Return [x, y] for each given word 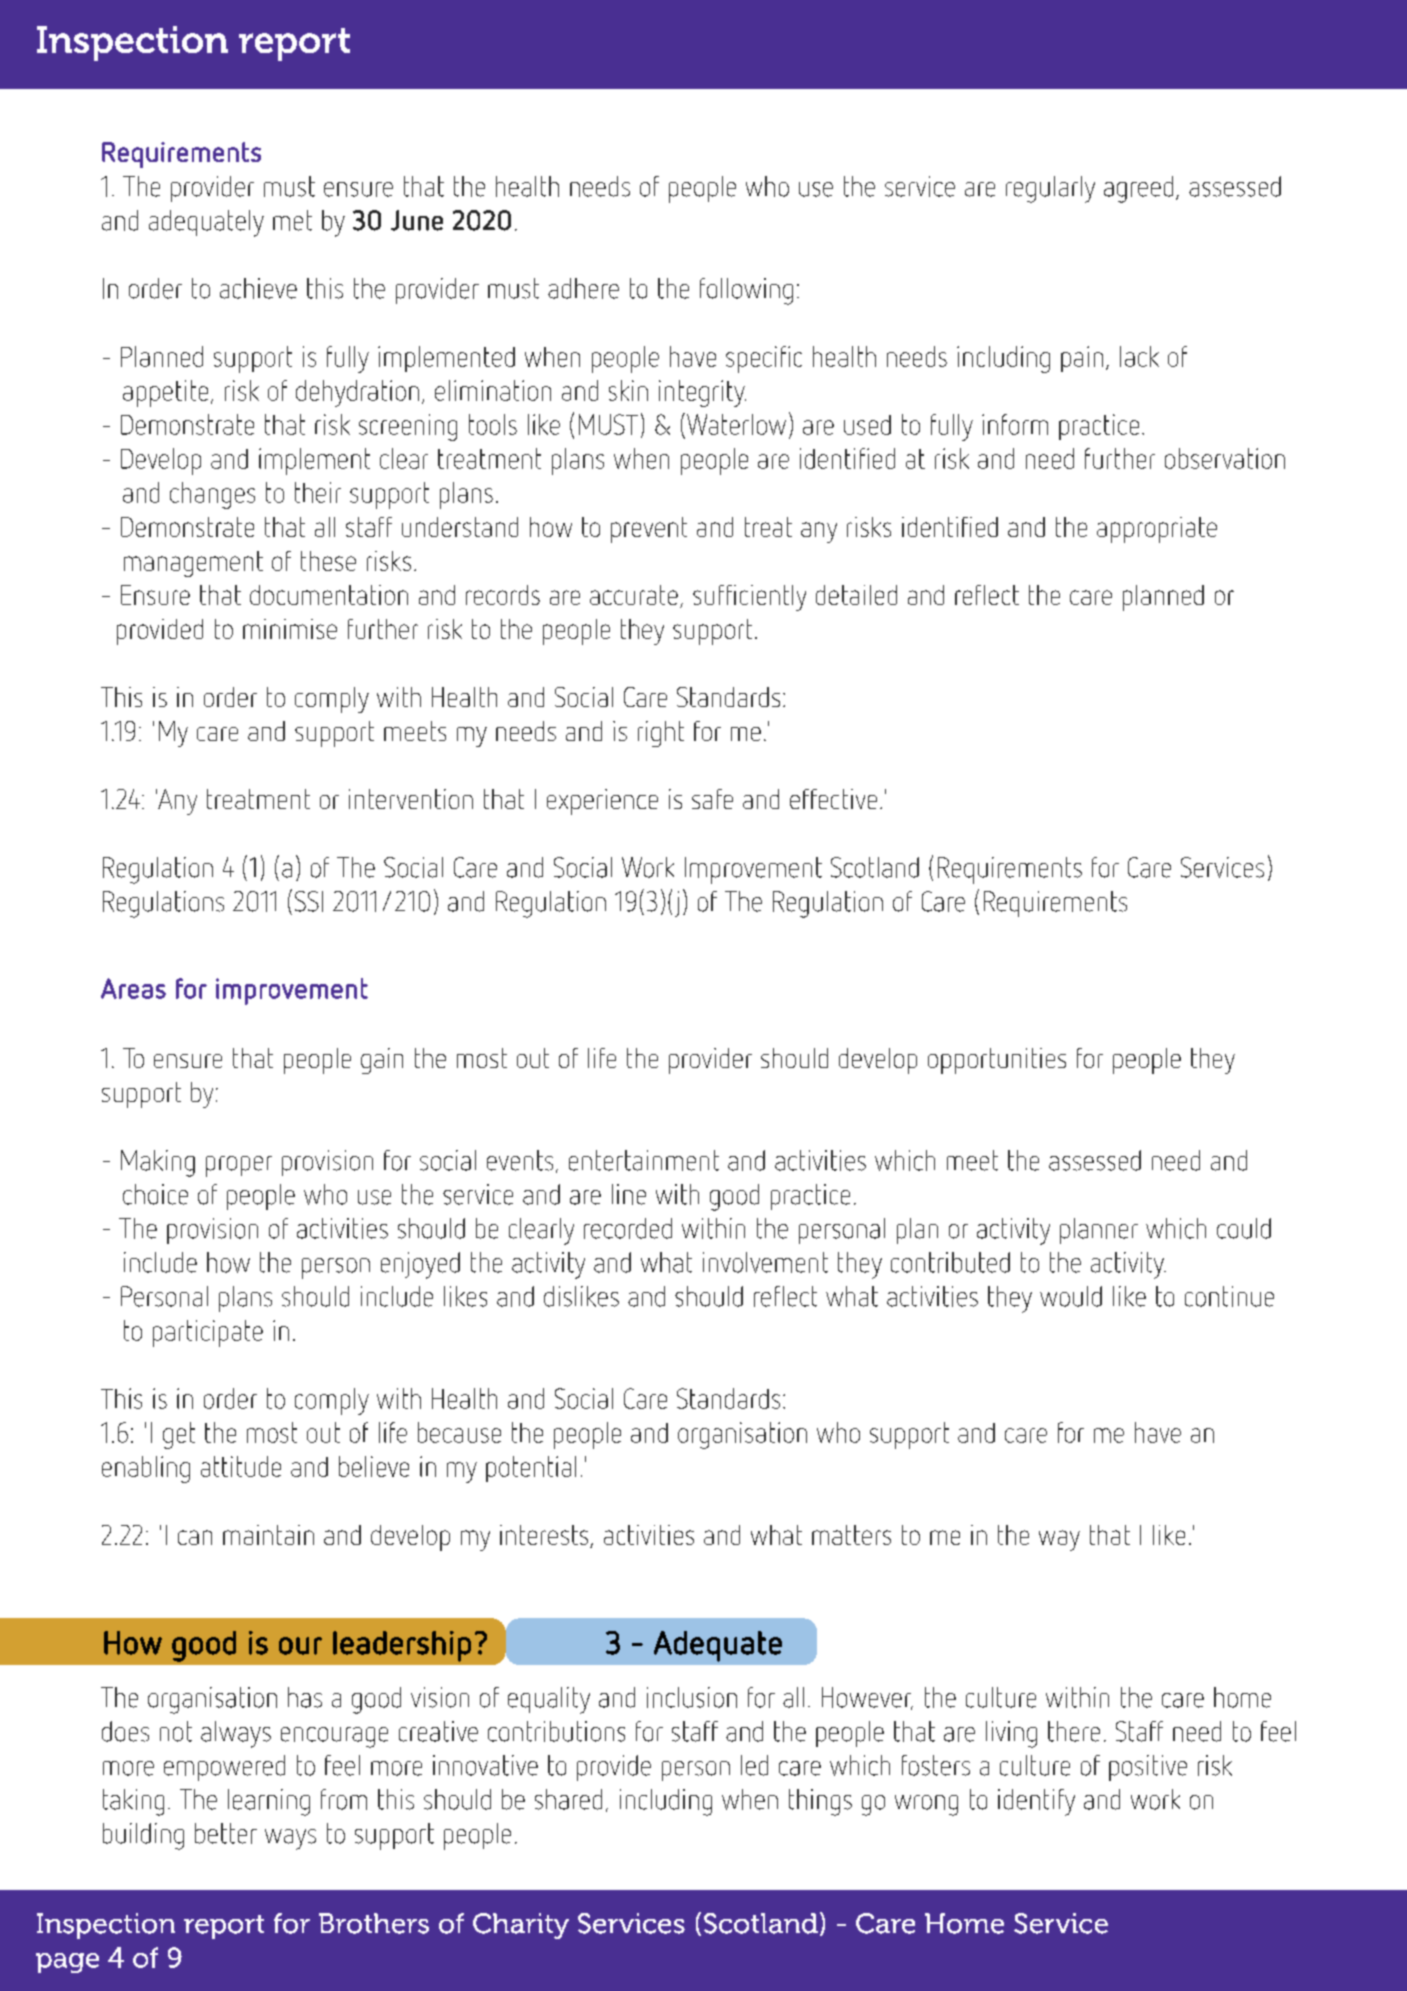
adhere [583, 288]
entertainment [644, 1160]
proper [239, 1166]
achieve [258, 288]
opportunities [997, 1061]
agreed [1138, 189]
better [226, 1833]
